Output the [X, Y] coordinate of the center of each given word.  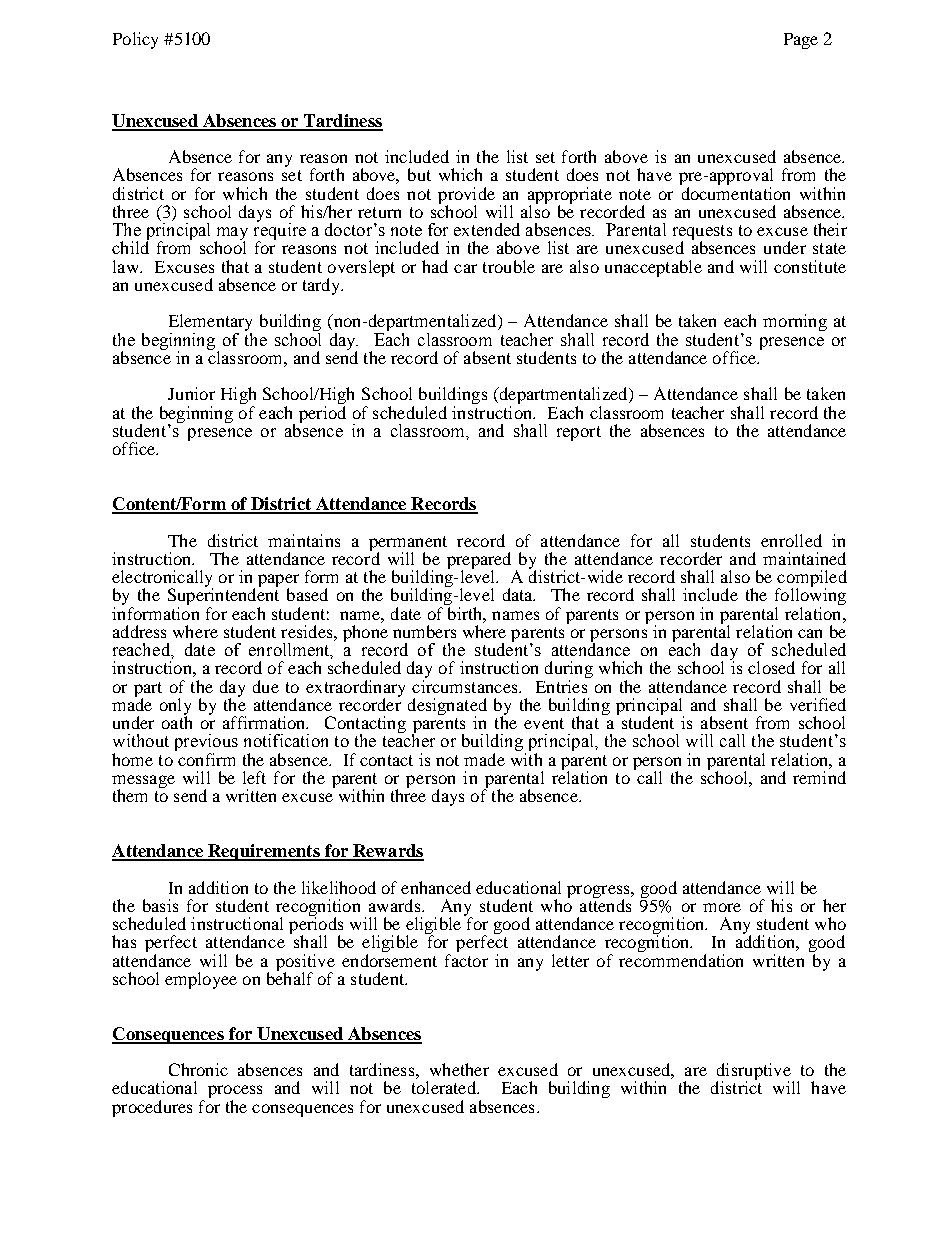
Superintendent [223, 597]
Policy [135, 40]
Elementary [210, 324]
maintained [804, 558]
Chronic [198, 1069]
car [465, 268]
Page [801, 41]
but [419, 174]
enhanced [436, 887]
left [254, 777]
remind [819, 777]
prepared [479, 561]
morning [795, 322]
